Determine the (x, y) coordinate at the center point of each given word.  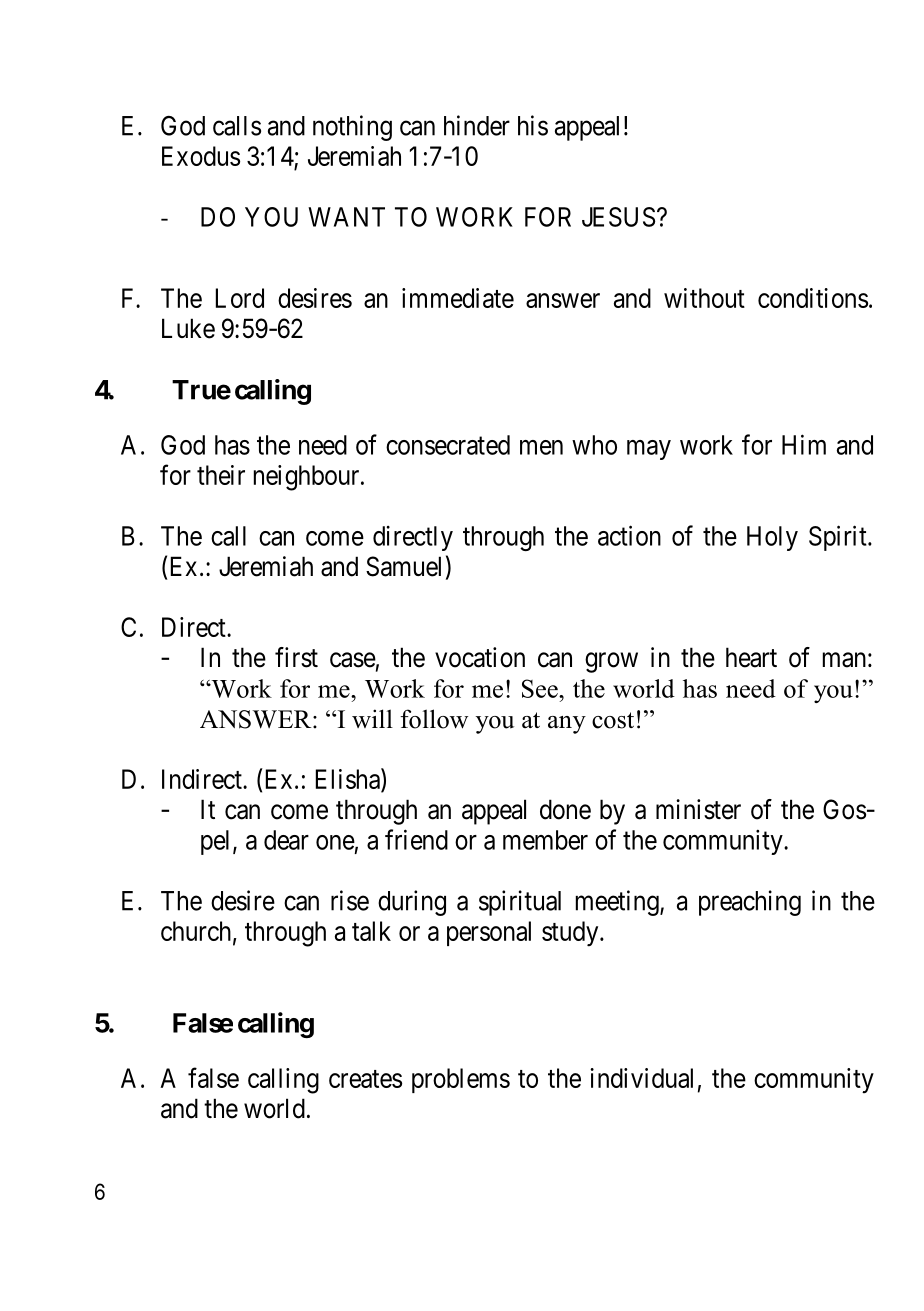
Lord (240, 298)
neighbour (308, 478)
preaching (750, 903)
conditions (813, 298)
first (296, 657)
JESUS (618, 217)
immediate (458, 298)
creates (365, 1079)
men (541, 447)
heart (751, 657)
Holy (772, 538)
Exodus (201, 156)
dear (286, 840)
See (541, 688)
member (545, 840)
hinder (477, 125)
